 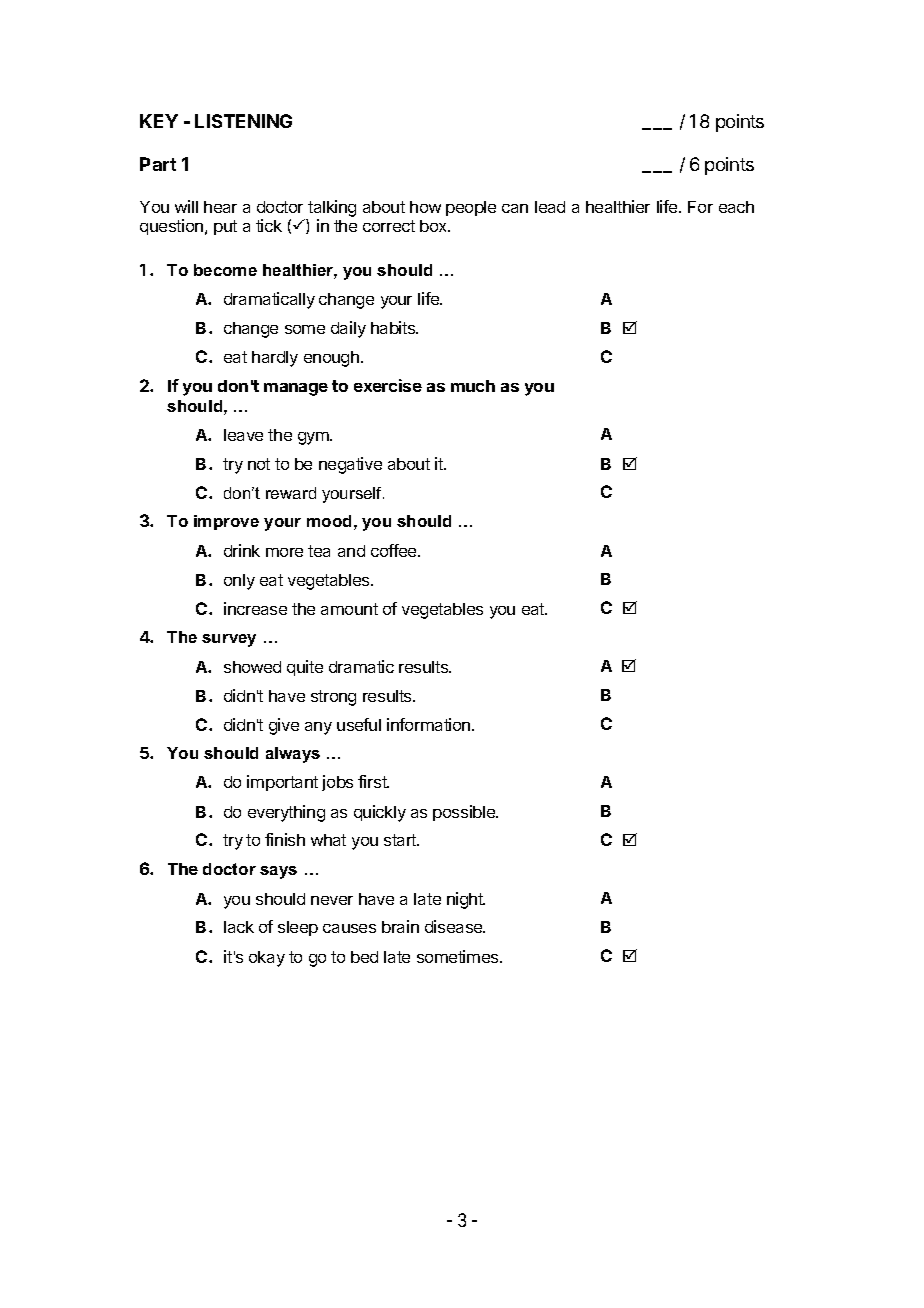 What do you see at coordinates (465, 813) in the page?
I see `possible` at bounding box center [465, 813].
